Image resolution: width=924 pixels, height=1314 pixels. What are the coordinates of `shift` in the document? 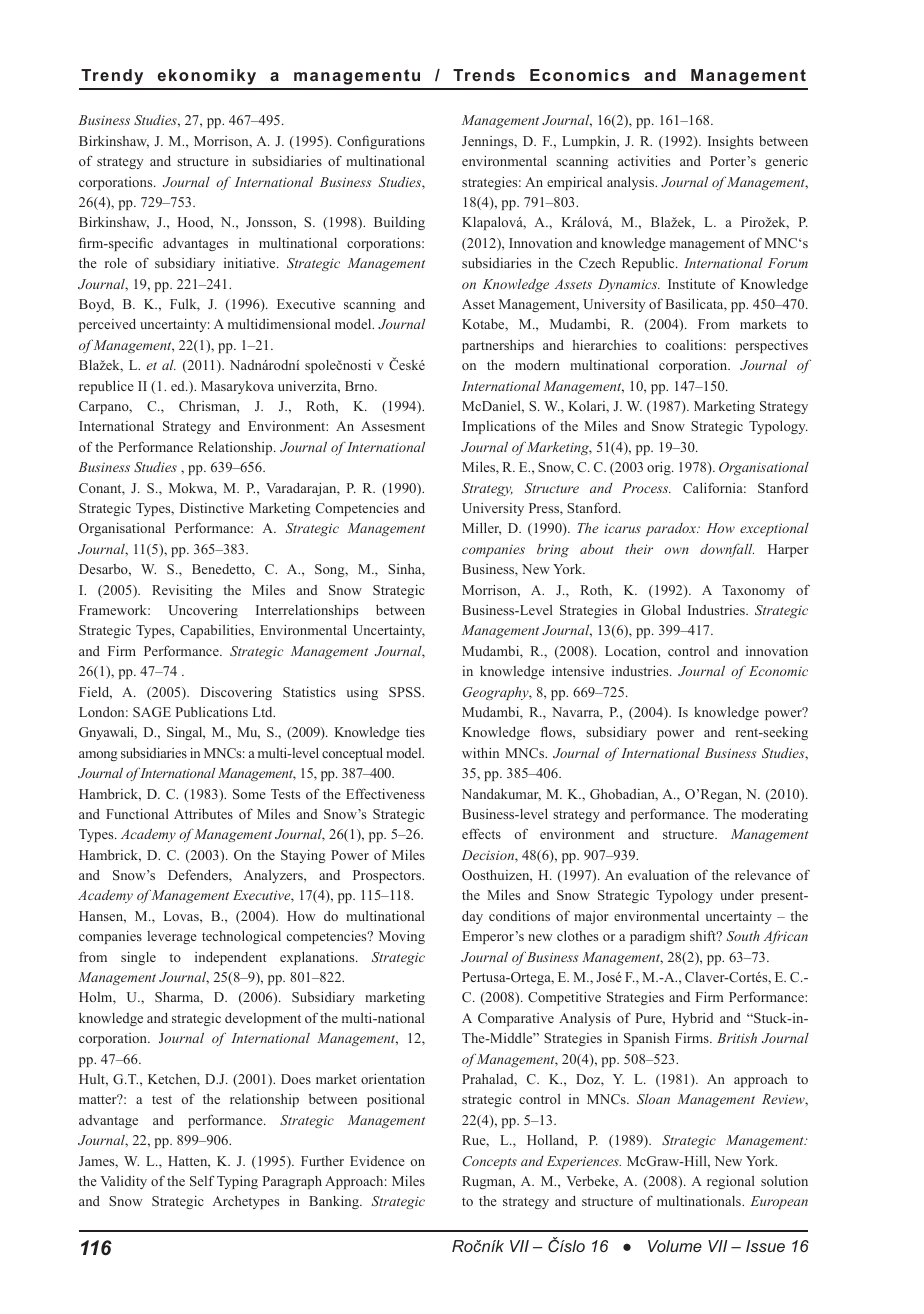 It's located at (704, 935).
